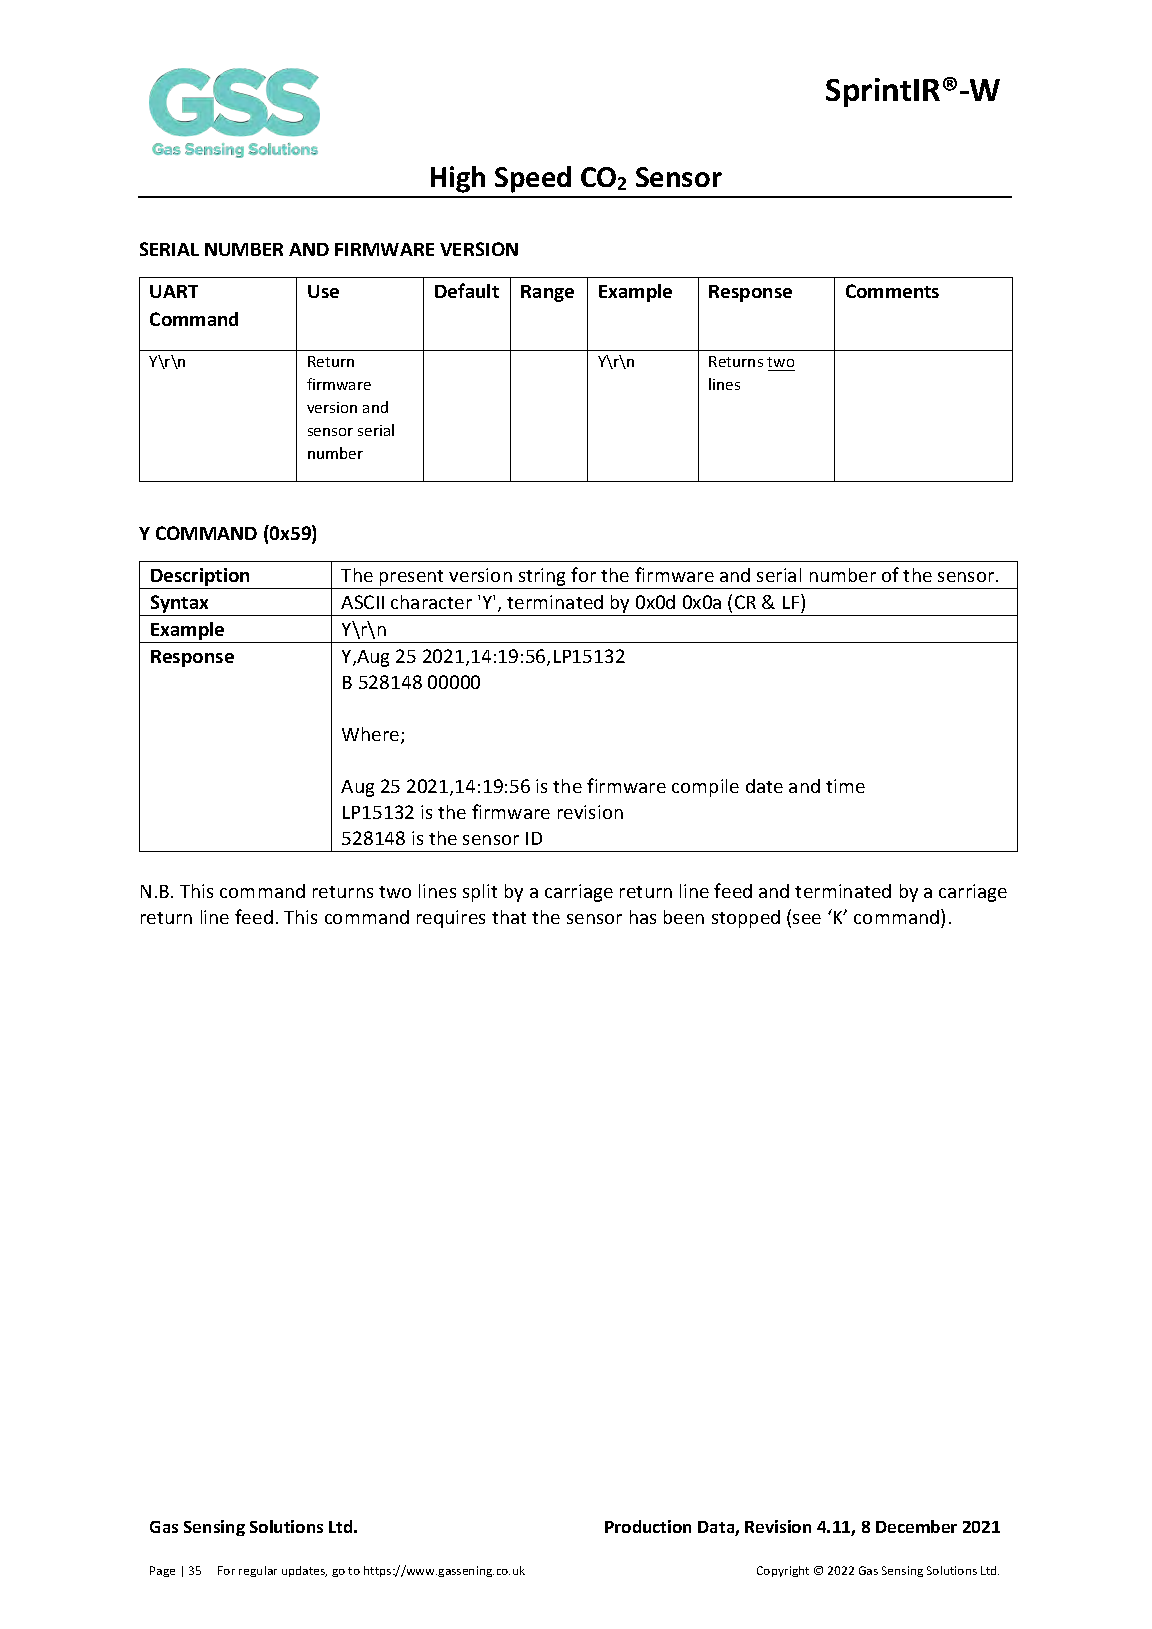 This screenshot has width=1152, height=1629. What do you see at coordinates (258, 1571) in the screenshot?
I see `regular` at bounding box center [258, 1571].
